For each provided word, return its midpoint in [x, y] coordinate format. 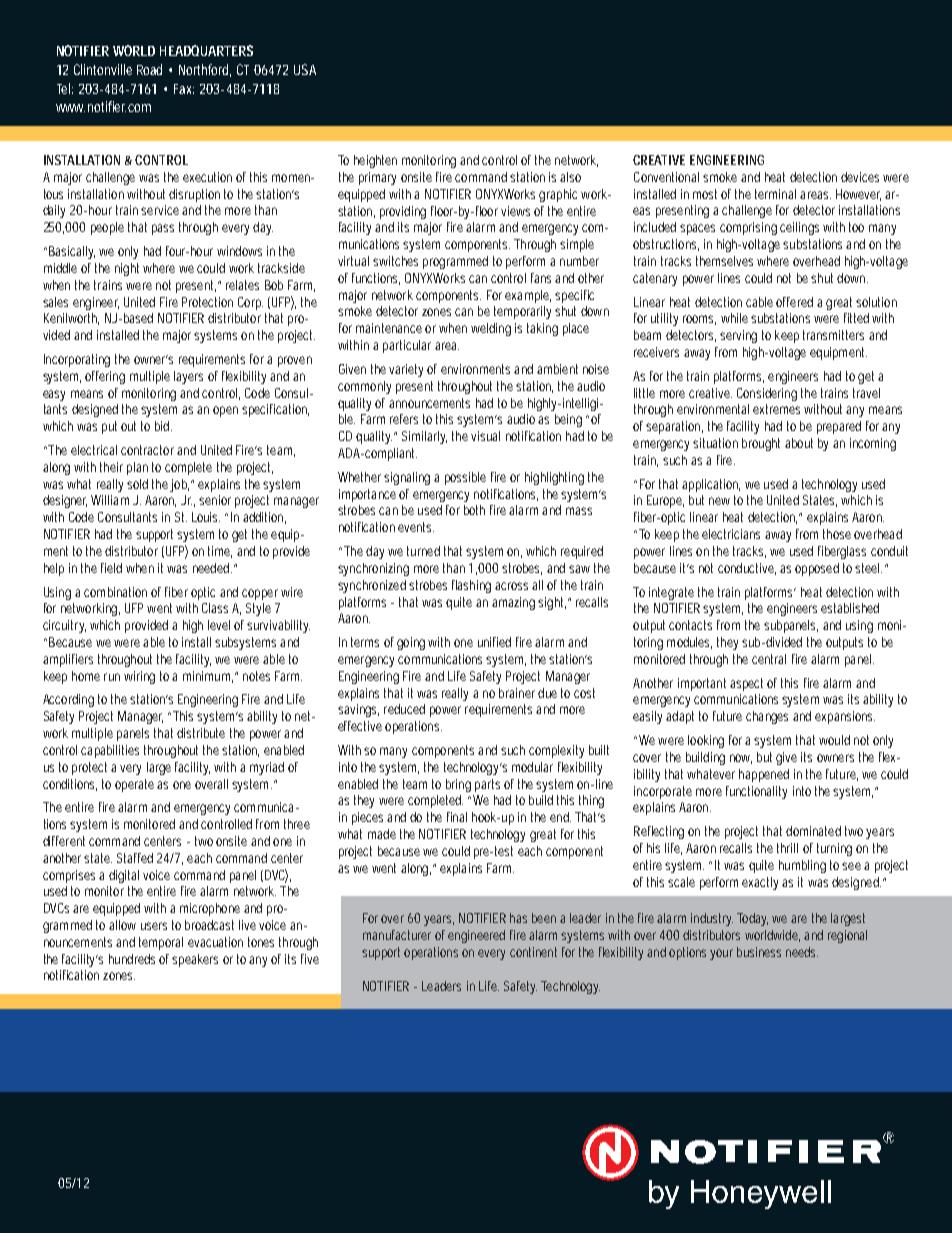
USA [305, 69]
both [474, 510]
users [154, 926]
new [719, 501]
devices [860, 177]
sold [137, 484]
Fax [184, 89]
